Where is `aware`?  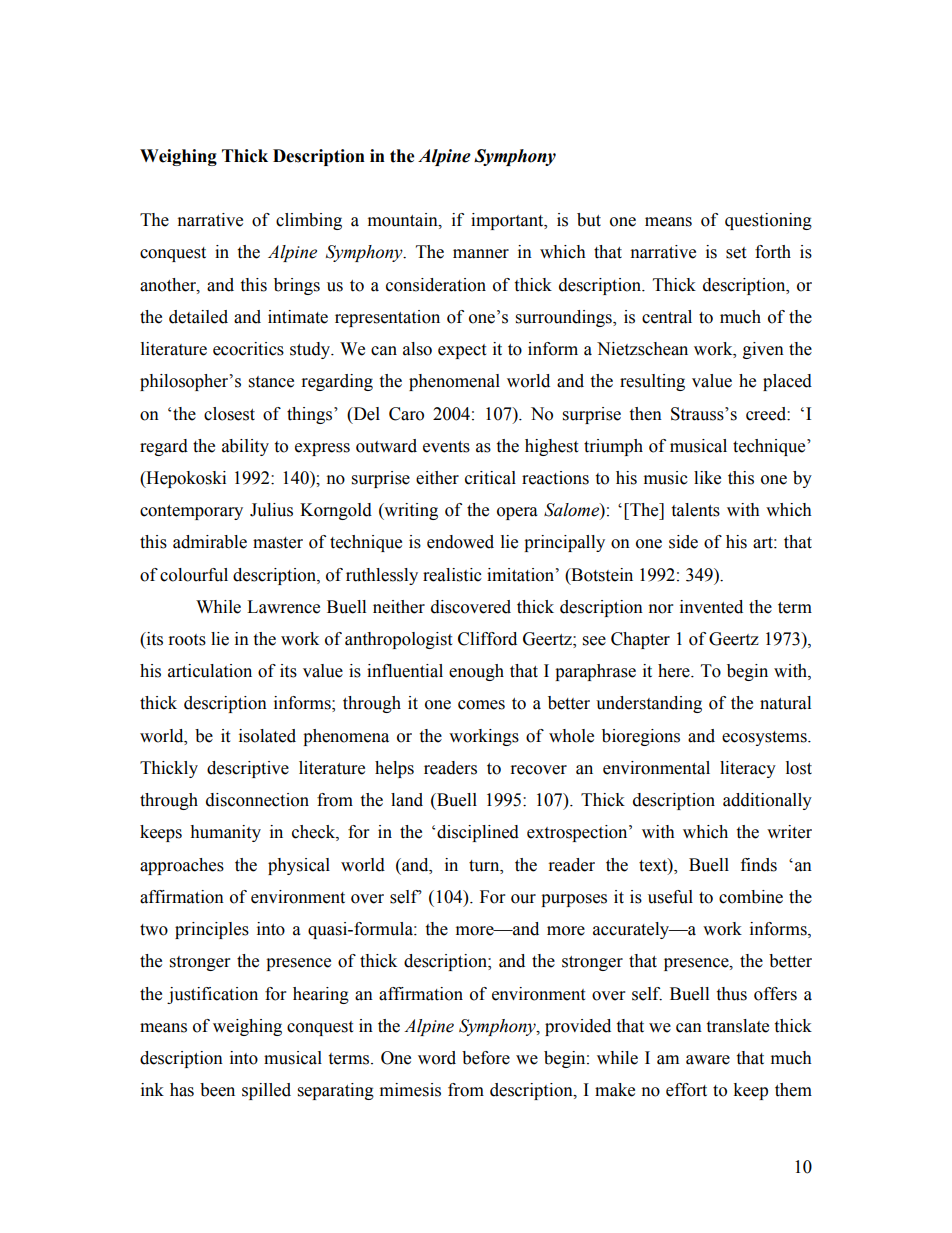 aware is located at coordinates (708, 1060).
